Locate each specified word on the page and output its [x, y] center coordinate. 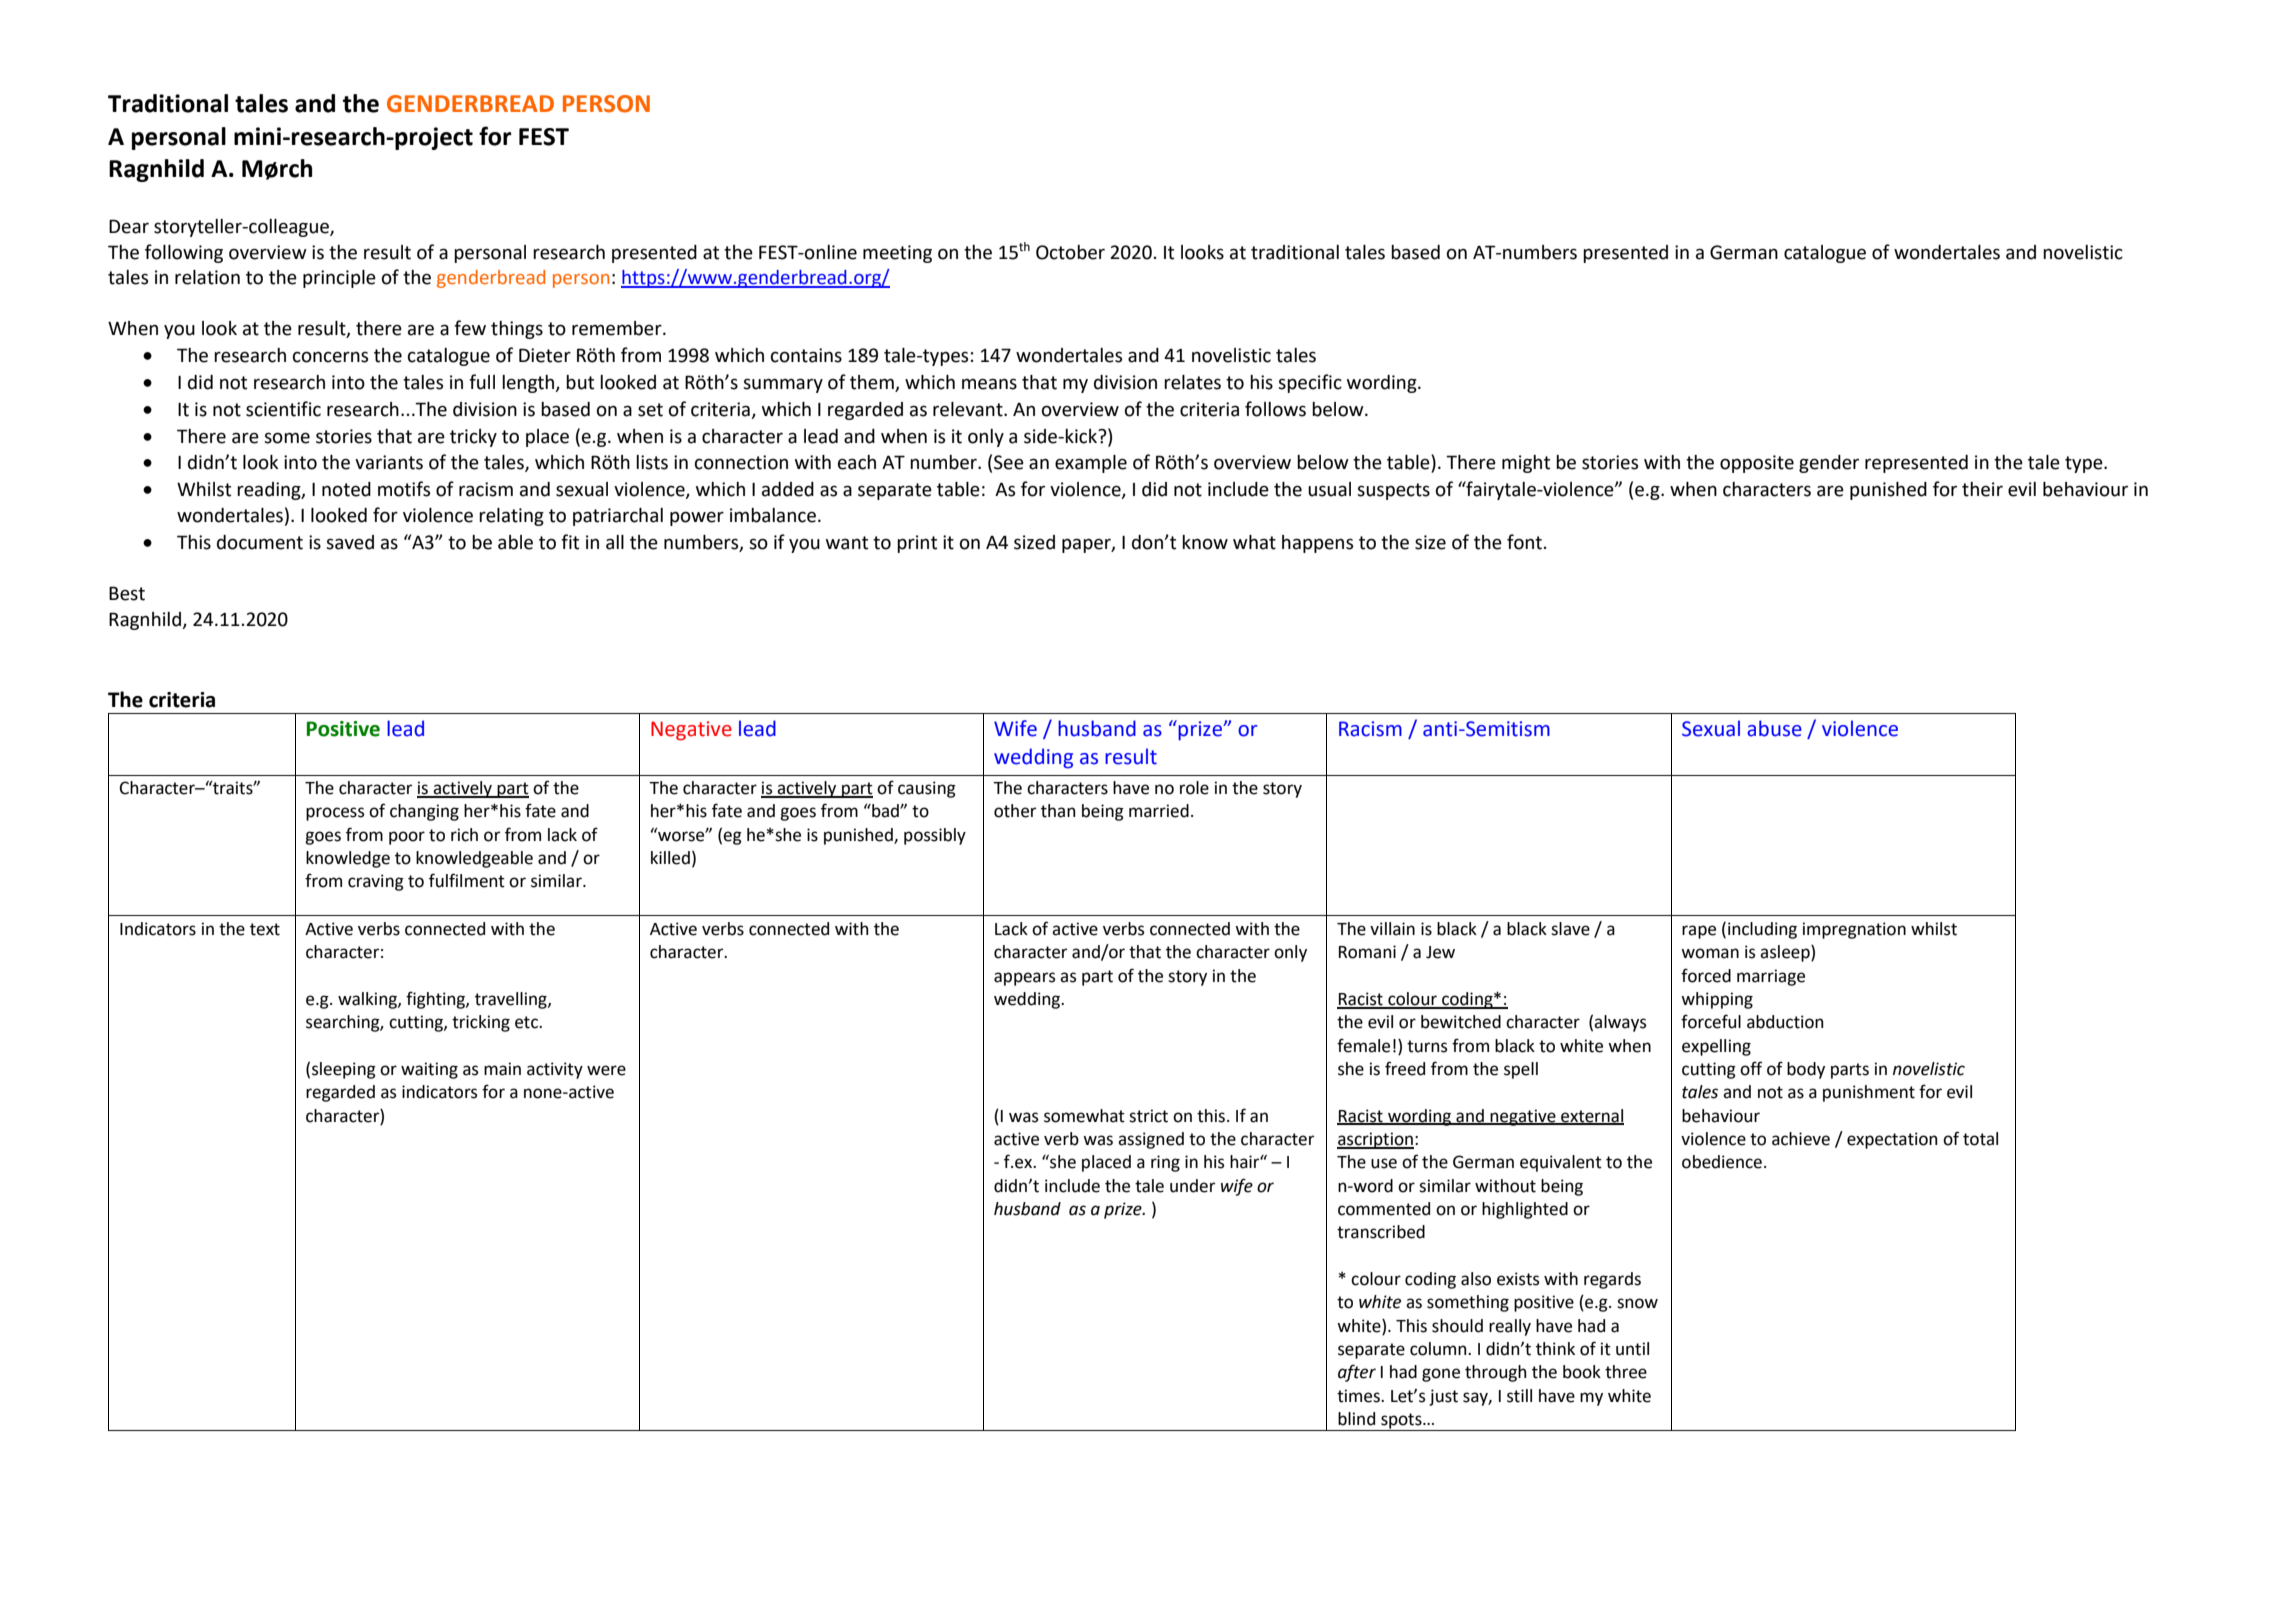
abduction [1785, 1022]
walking [368, 1000]
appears [1024, 979]
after [1357, 1373]
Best [127, 593]
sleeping [344, 1070]
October [1070, 252]
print [917, 544]
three [1626, 1372]
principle [339, 279]
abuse [1774, 728]
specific [1310, 383]
